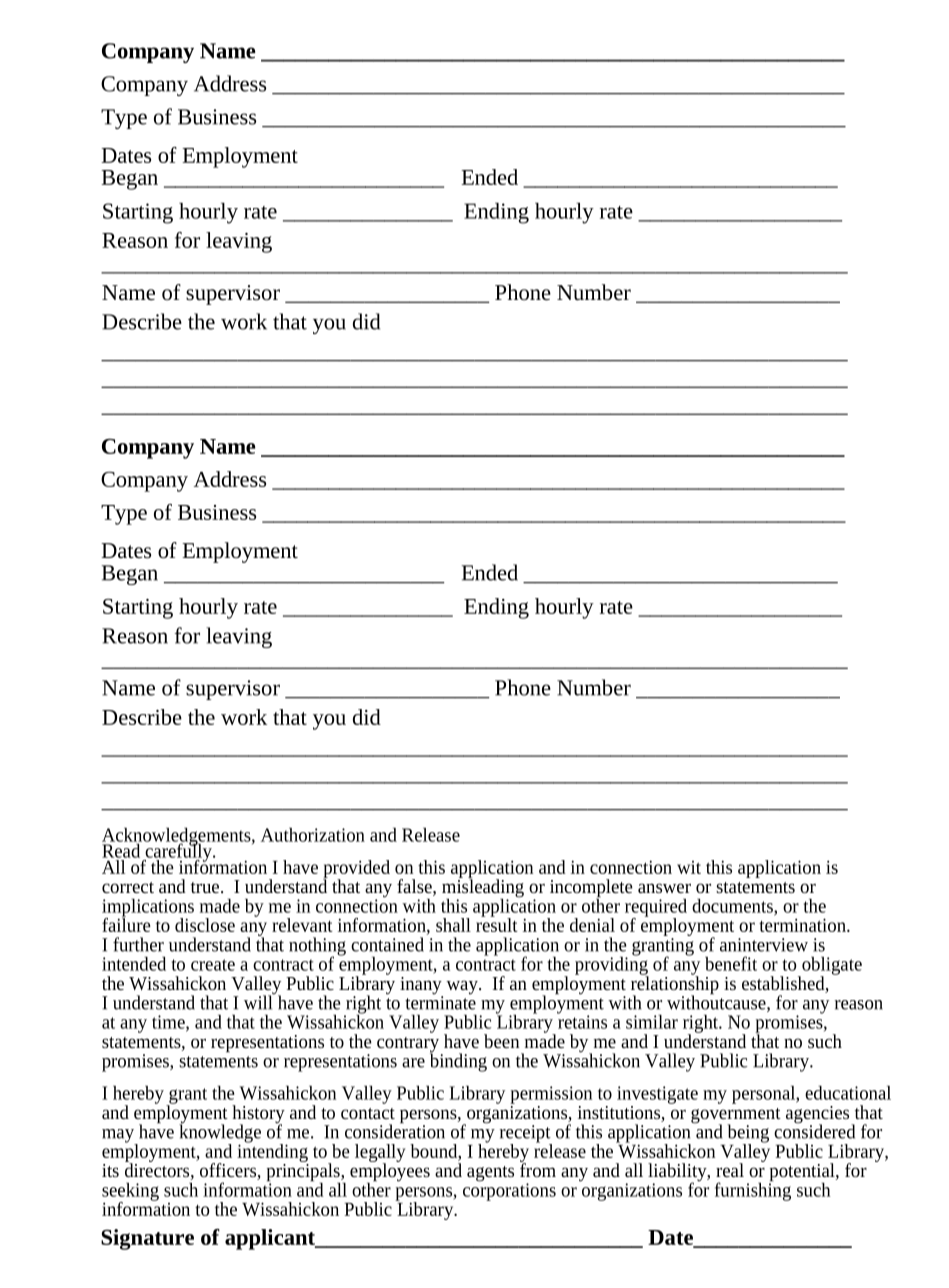  Describe the element at coordinates (440, 1002) in the document. I see `terminate` at that location.
